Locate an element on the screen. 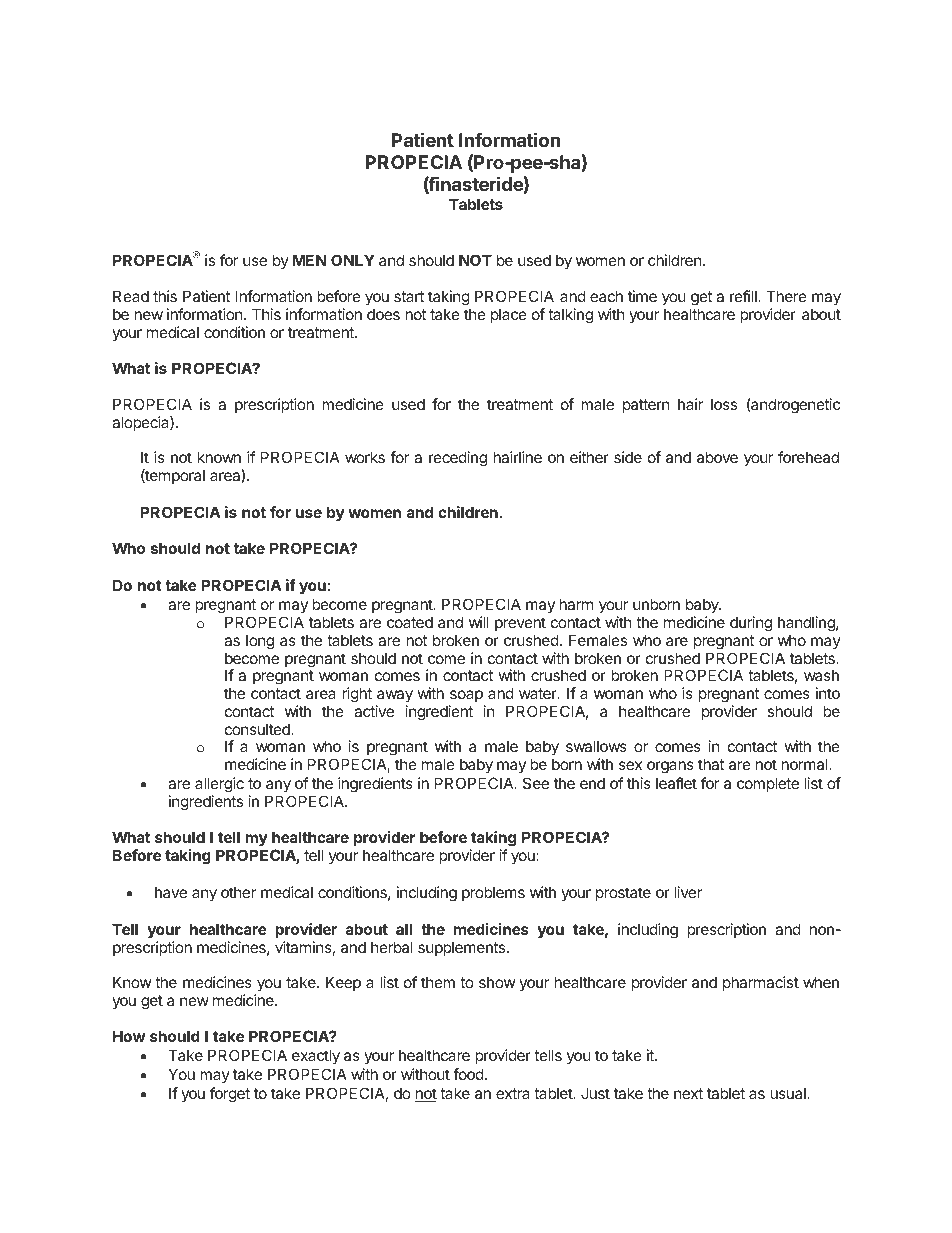 This screenshot has height=1233, width=952. works is located at coordinates (365, 457).
